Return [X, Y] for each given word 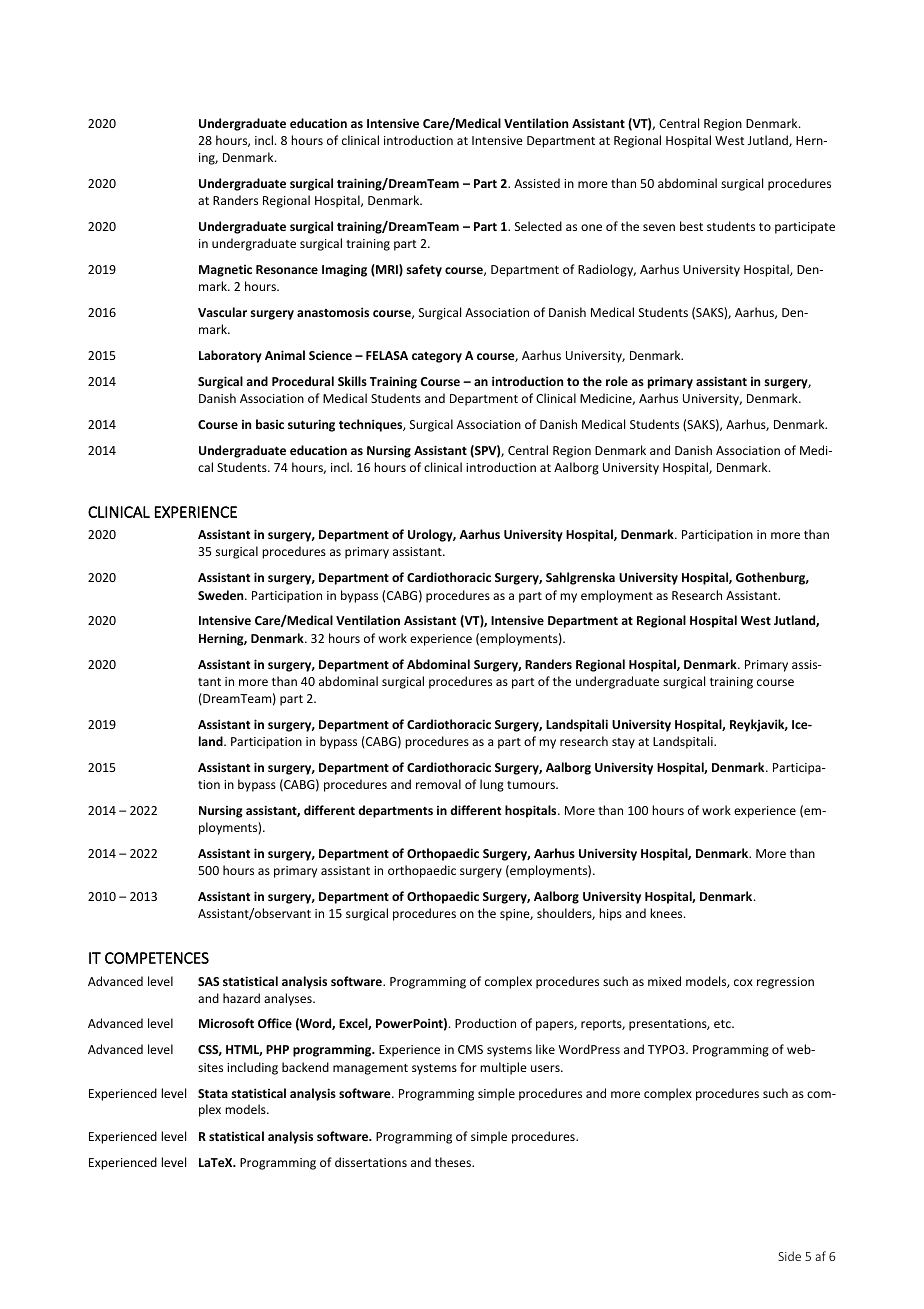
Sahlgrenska [580, 578]
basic [270, 424]
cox [743, 982]
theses [454, 1162]
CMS [470, 1049]
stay [623, 743]
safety [424, 270]
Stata [213, 1093]
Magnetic [225, 271]
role [617, 381]
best [691, 226]
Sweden [222, 595]
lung [492, 785]
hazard [241, 998]
